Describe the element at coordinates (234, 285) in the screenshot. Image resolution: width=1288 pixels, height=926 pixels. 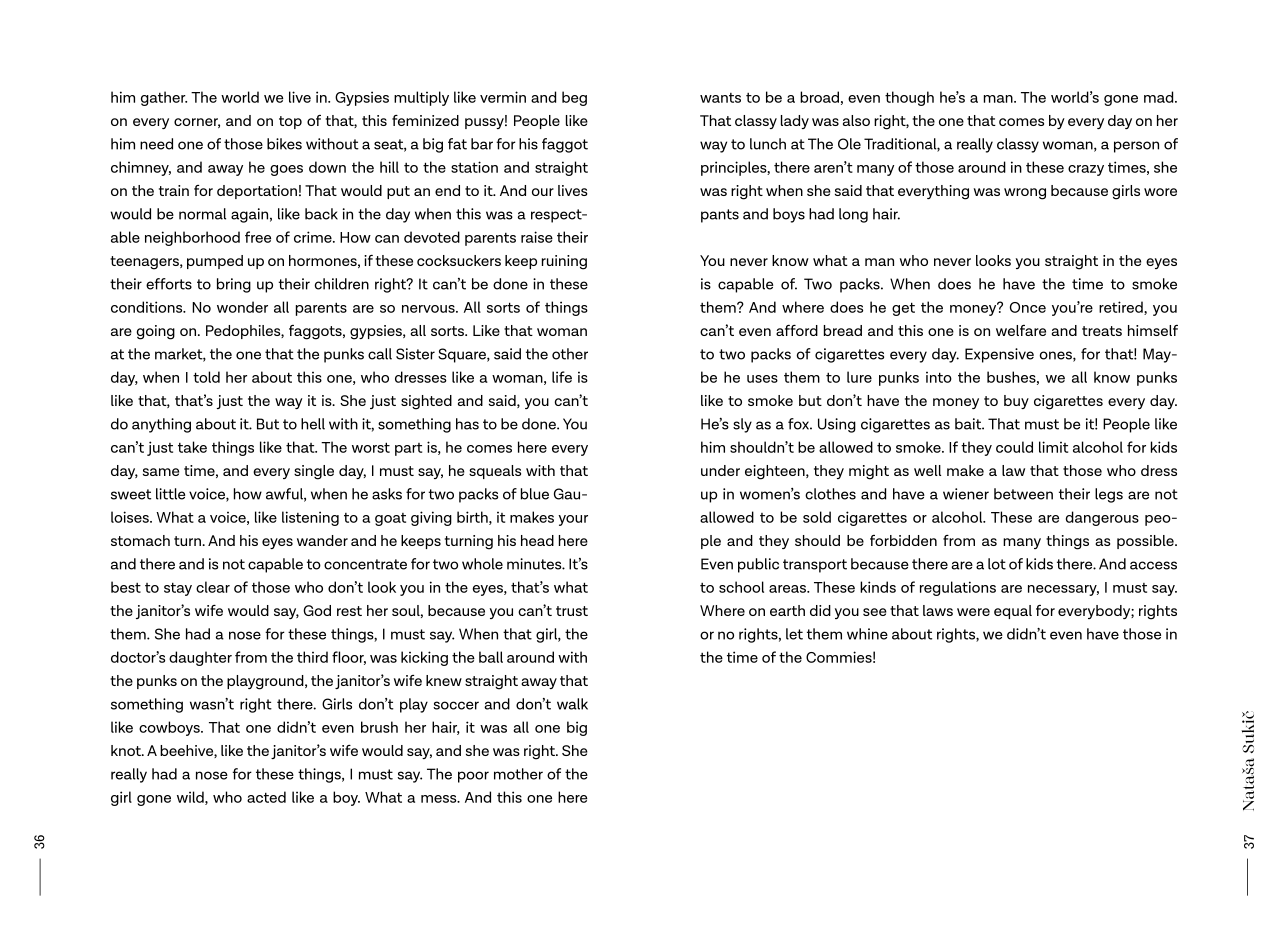
I see `bring` at that location.
